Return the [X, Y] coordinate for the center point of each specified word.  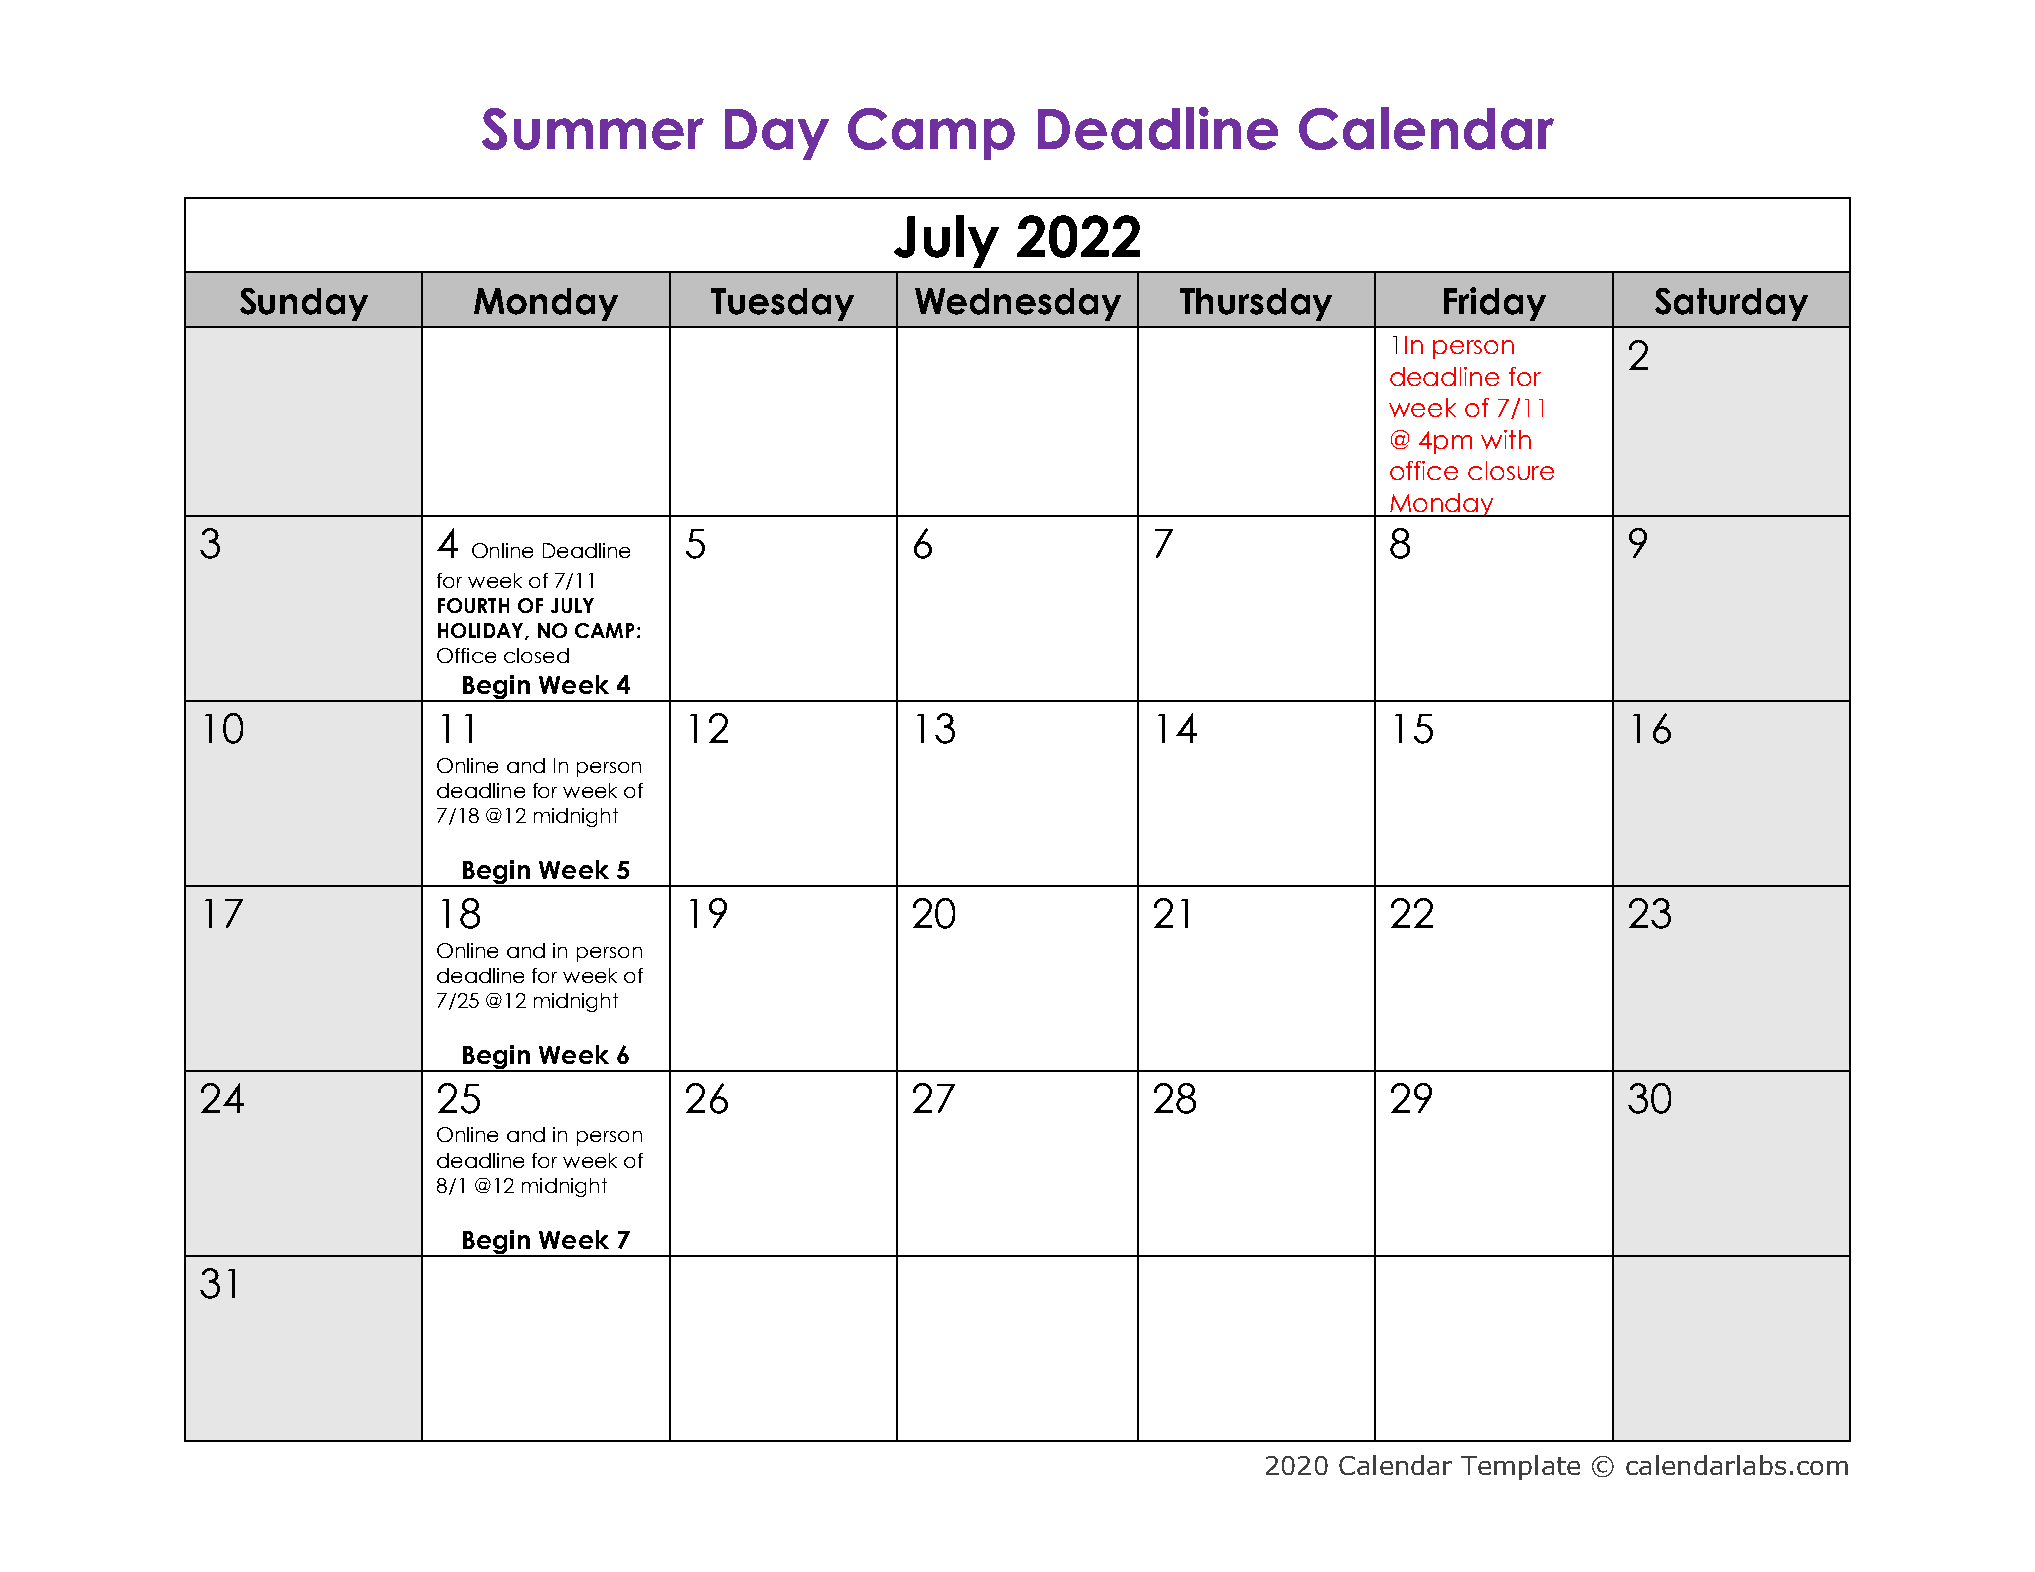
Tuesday [782, 304]
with [1506, 439]
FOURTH [473, 605]
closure [1511, 470]
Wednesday [1018, 304]
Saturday [1731, 304]
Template [1520, 1467]
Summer [593, 129]
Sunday [304, 304]
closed [536, 655]
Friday [1495, 304]
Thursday [1256, 304]
